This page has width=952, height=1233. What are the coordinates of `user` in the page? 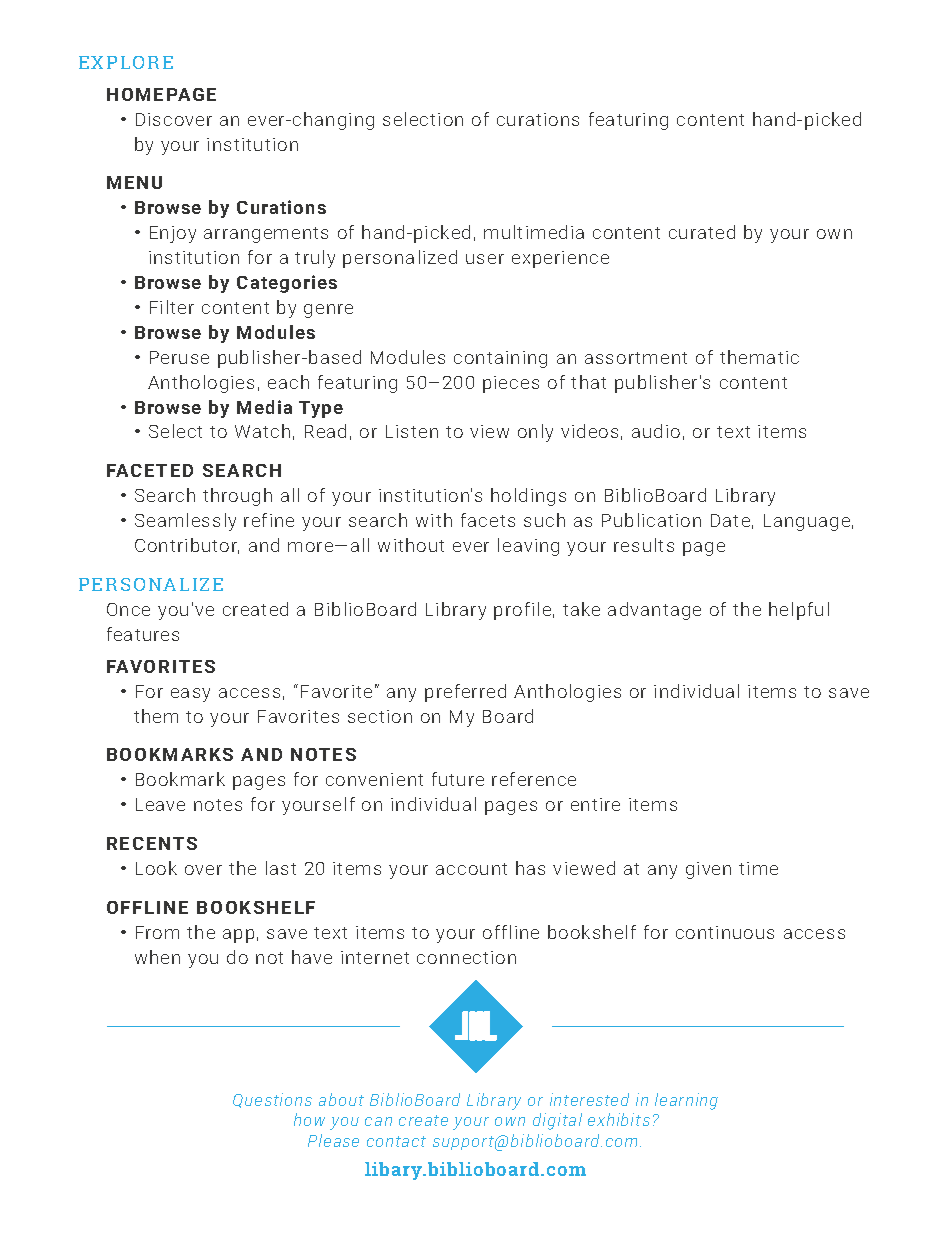 It's located at (485, 259).
